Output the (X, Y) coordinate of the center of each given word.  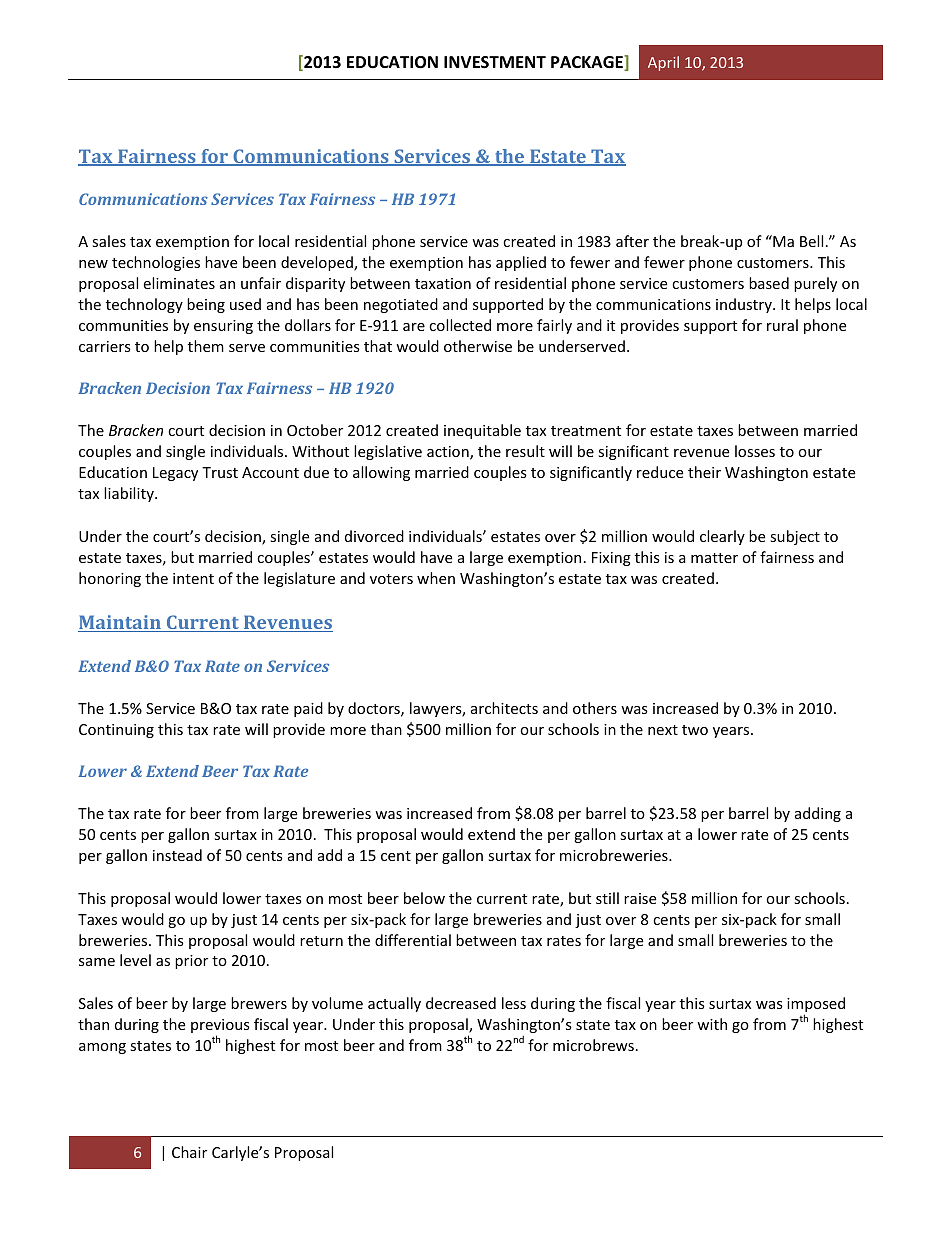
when (436, 578)
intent (193, 578)
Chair (189, 1152)
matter (714, 558)
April (663, 63)
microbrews (593, 1045)
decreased (461, 1003)
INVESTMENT (495, 62)
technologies (156, 263)
